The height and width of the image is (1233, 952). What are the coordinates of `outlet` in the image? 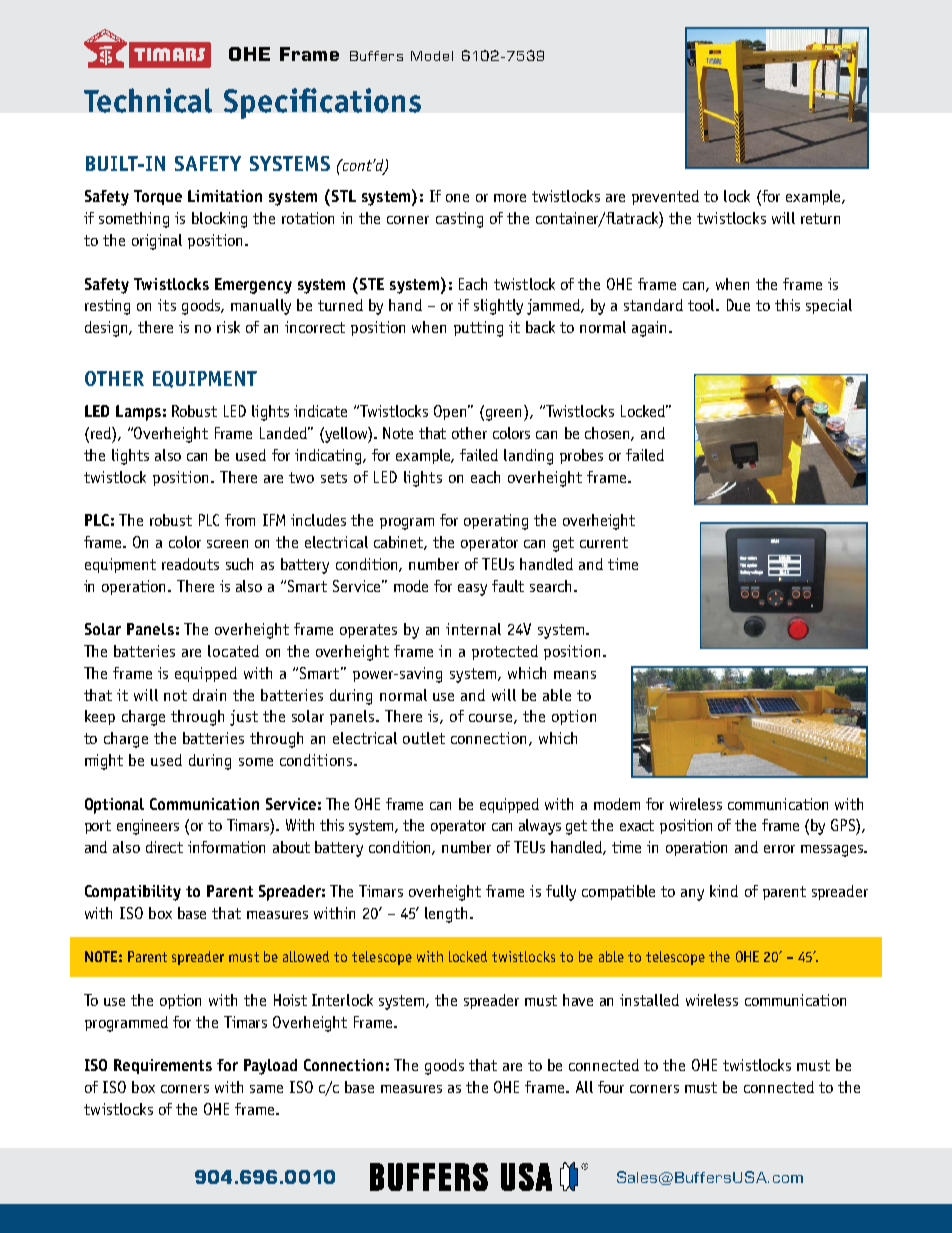 It's located at (424, 738).
